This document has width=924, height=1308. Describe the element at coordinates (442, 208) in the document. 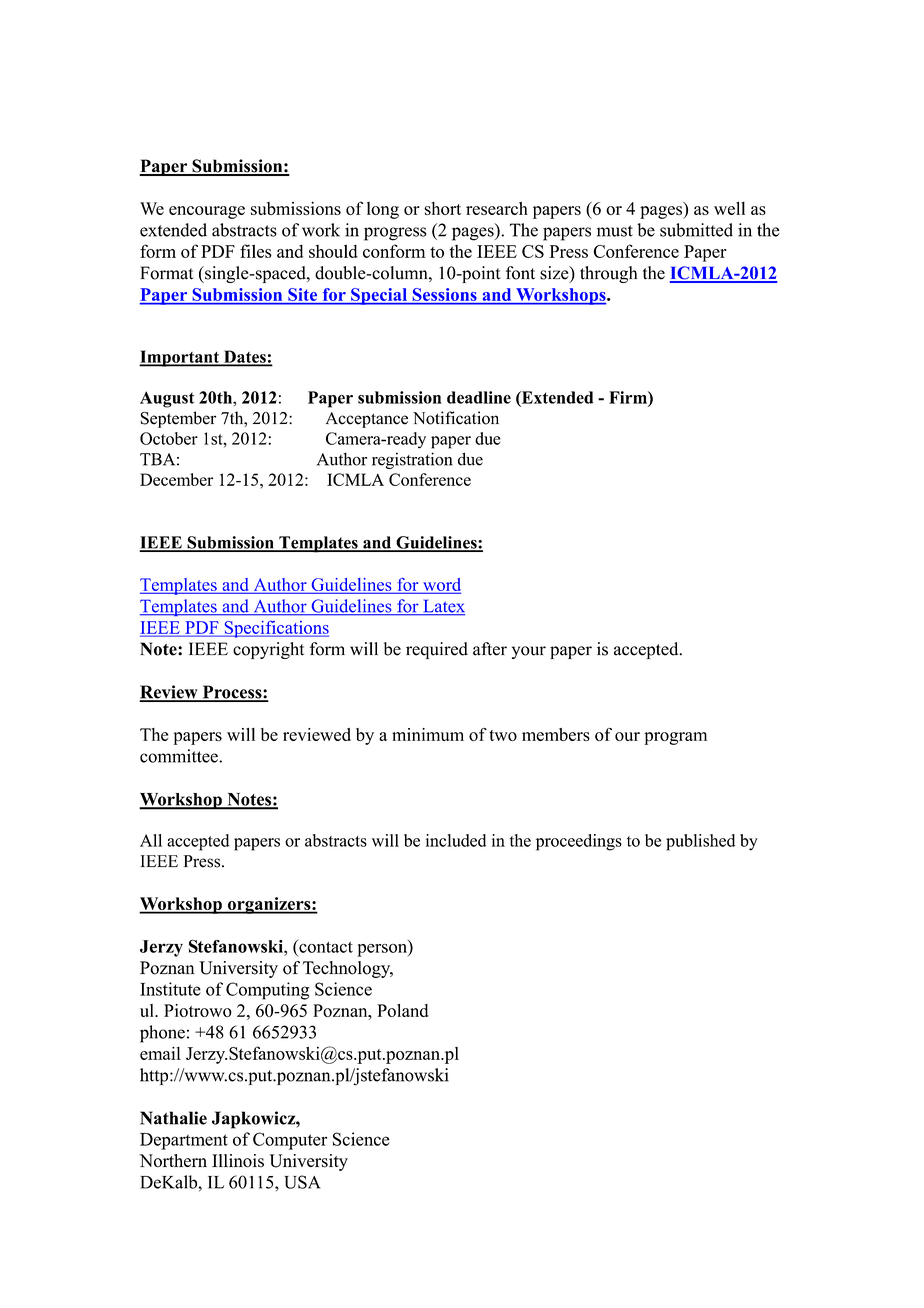

I see `short` at that location.
